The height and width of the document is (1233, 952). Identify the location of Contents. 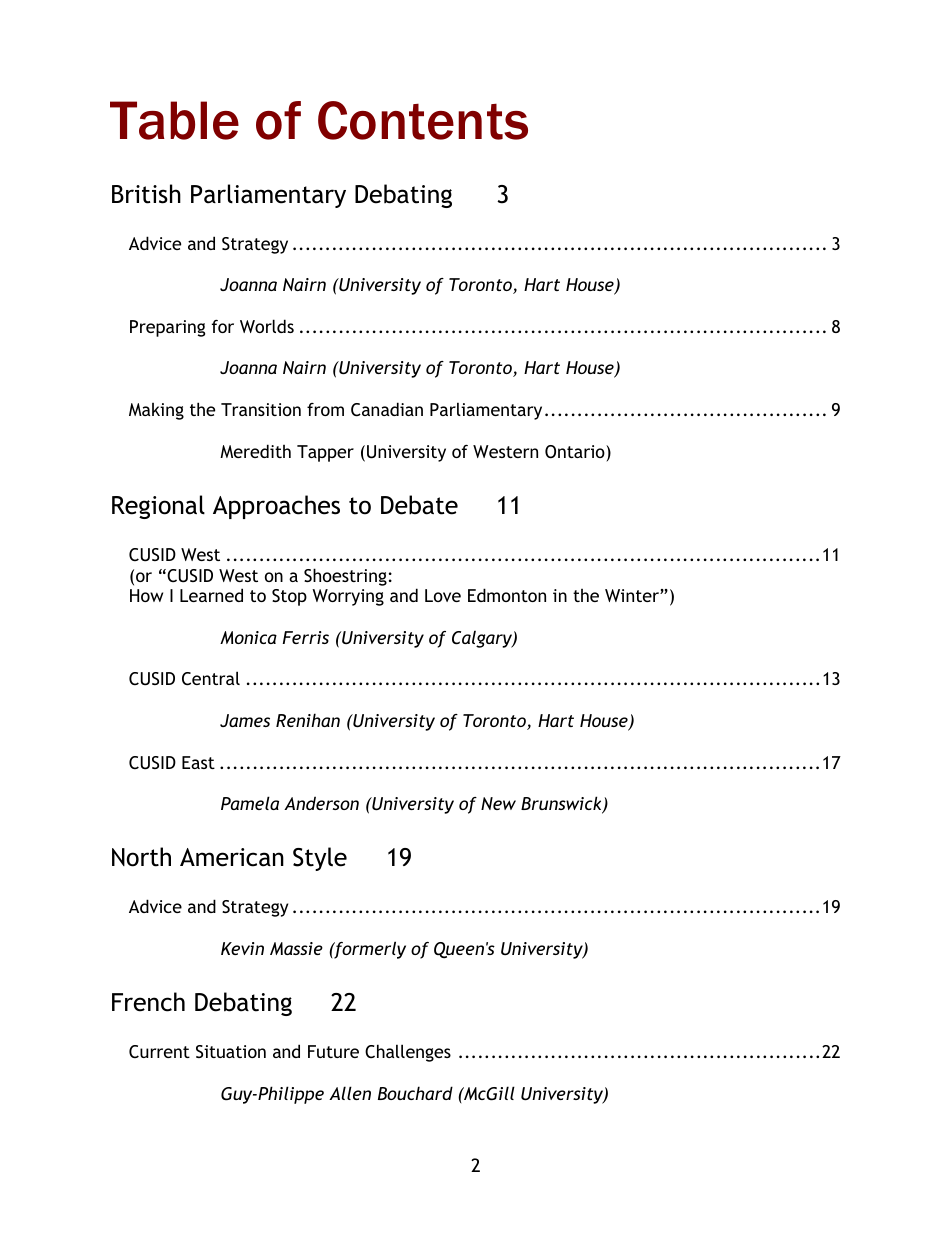
(423, 120).
